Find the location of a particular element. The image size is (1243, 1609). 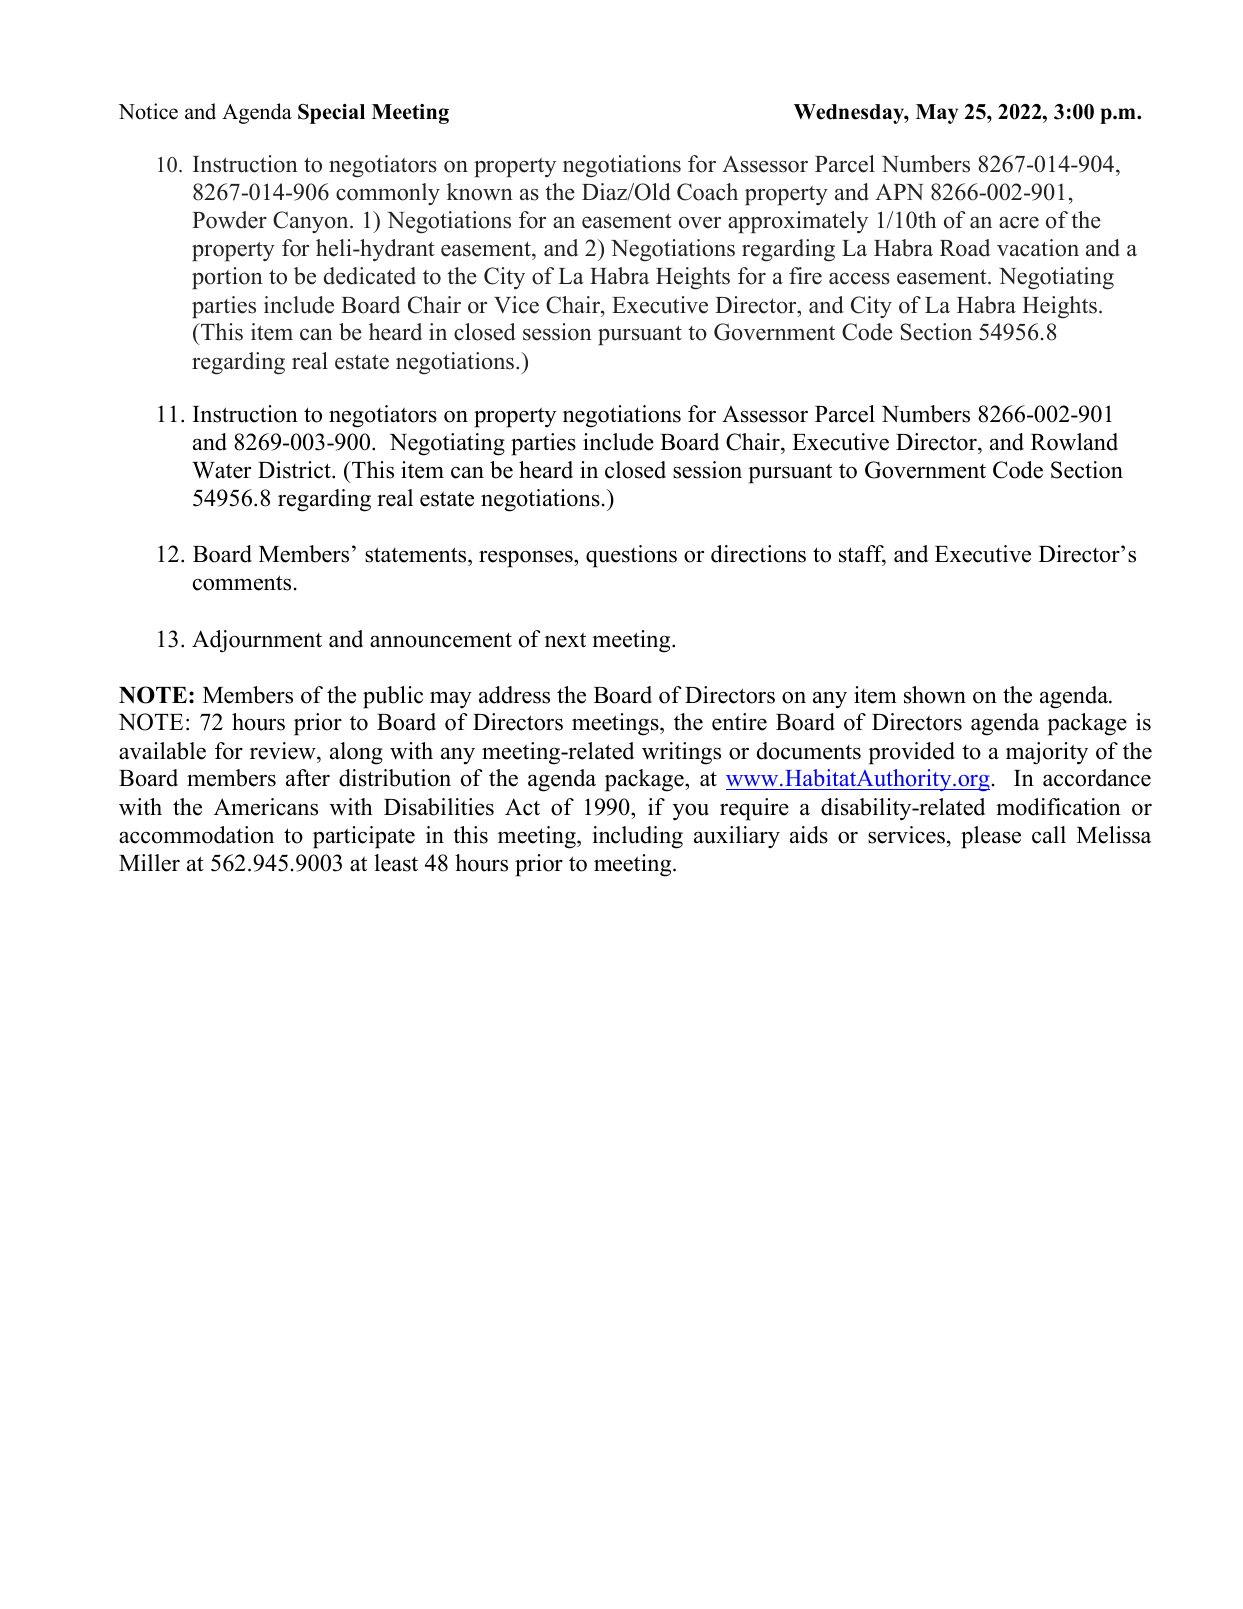

Coach is located at coordinates (707, 192).
